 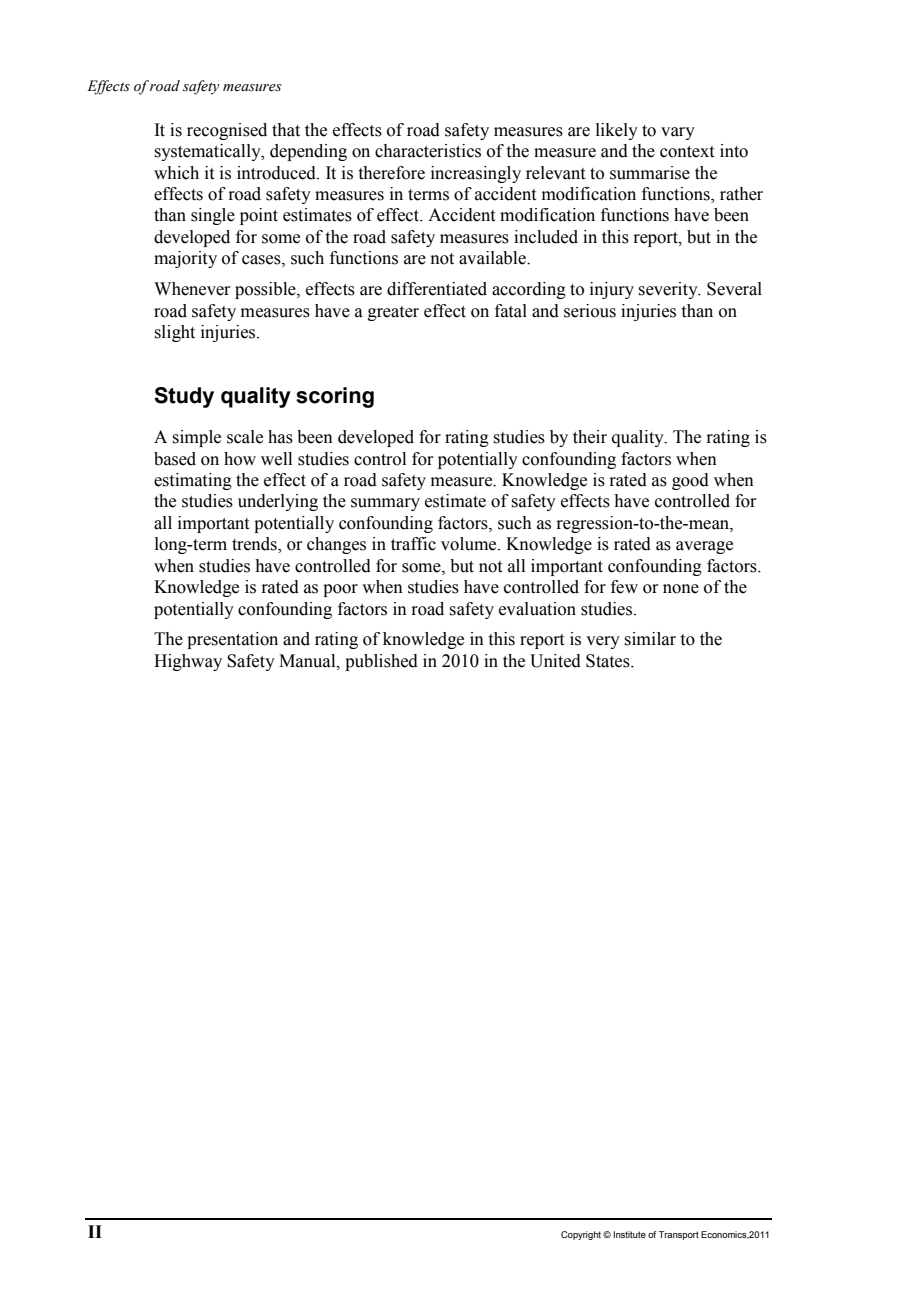 What do you see at coordinates (603, 642) in the screenshot?
I see `very` at bounding box center [603, 642].
